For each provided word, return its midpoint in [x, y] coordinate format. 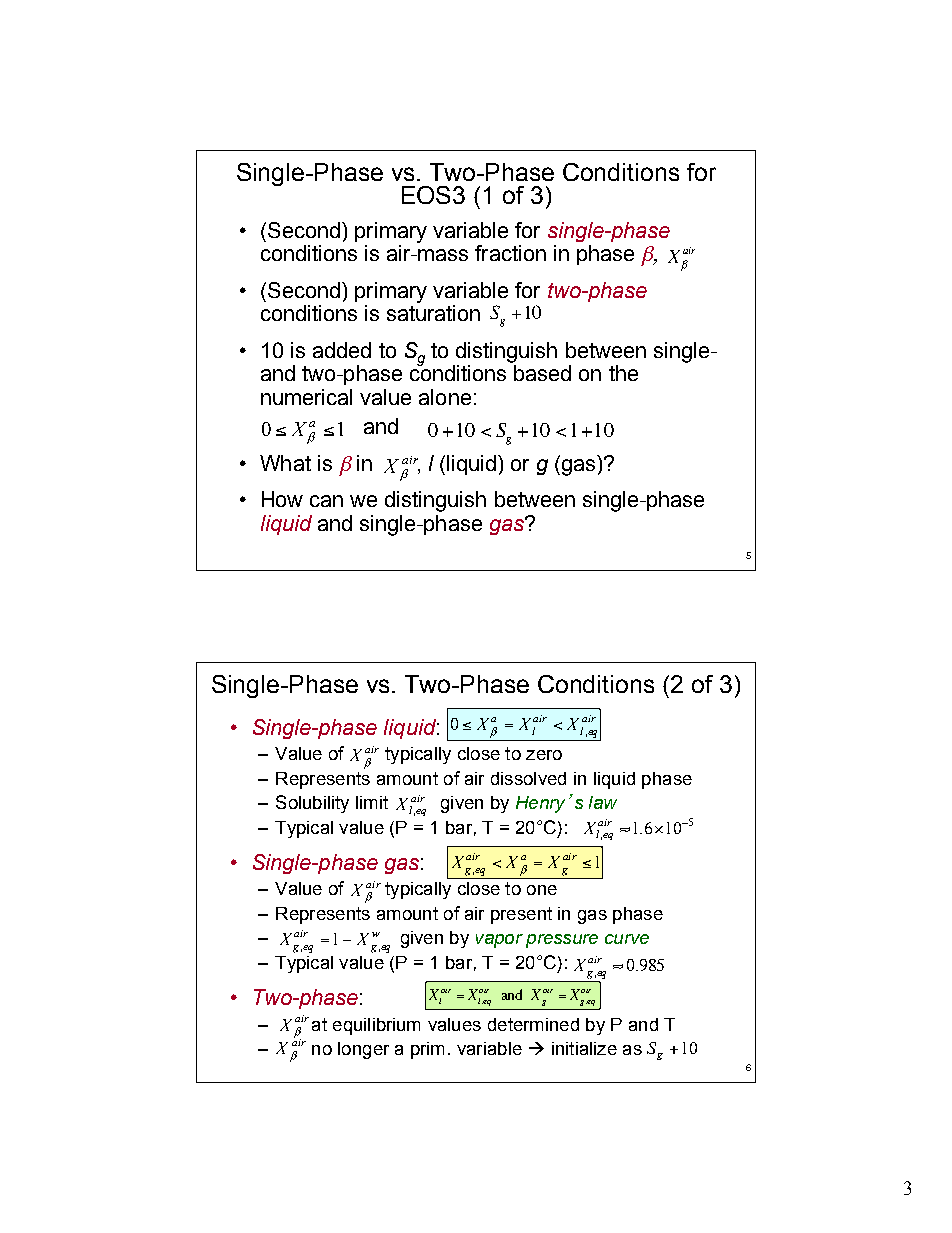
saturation [433, 313]
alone [445, 397]
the [623, 373]
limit [372, 802]
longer [363, 1050]
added [342, 350]
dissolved [528, 778]
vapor [499, 941]
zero [544, 755]
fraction [510, 253]
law [603, 802]
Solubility [312, 804]
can [326, 501]
